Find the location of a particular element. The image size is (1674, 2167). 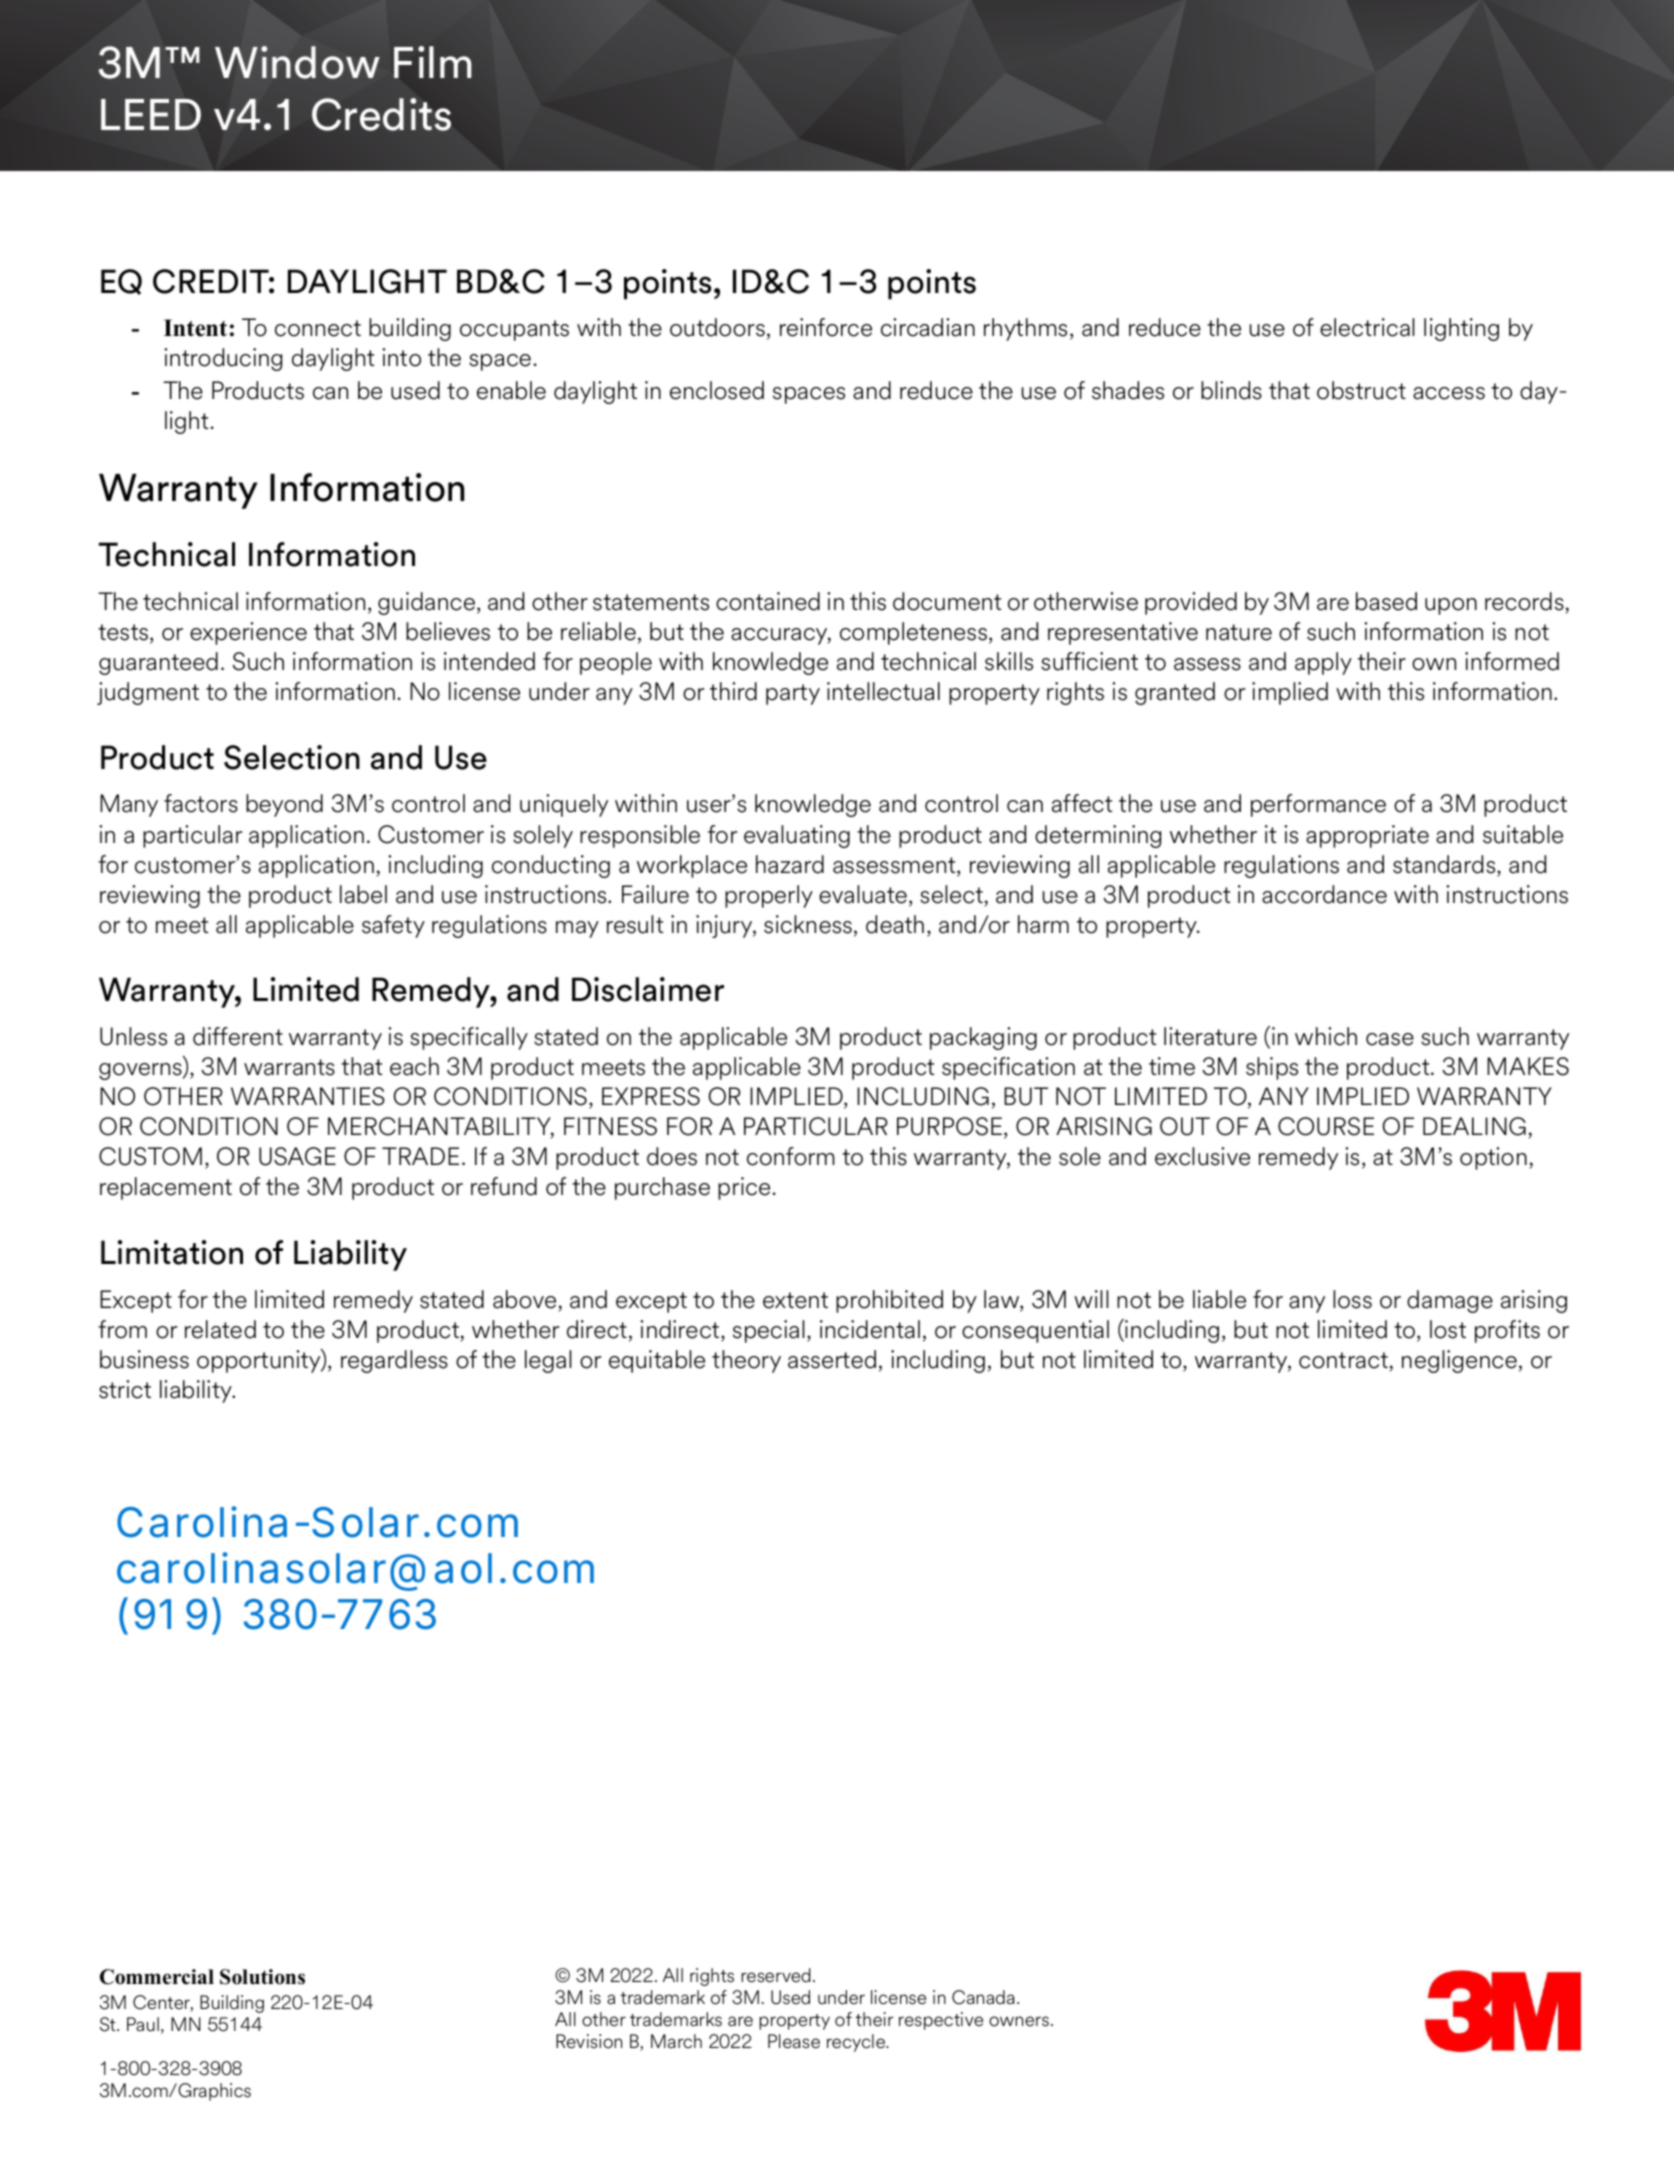

Solutions is located at coordinates (262, 1977).
